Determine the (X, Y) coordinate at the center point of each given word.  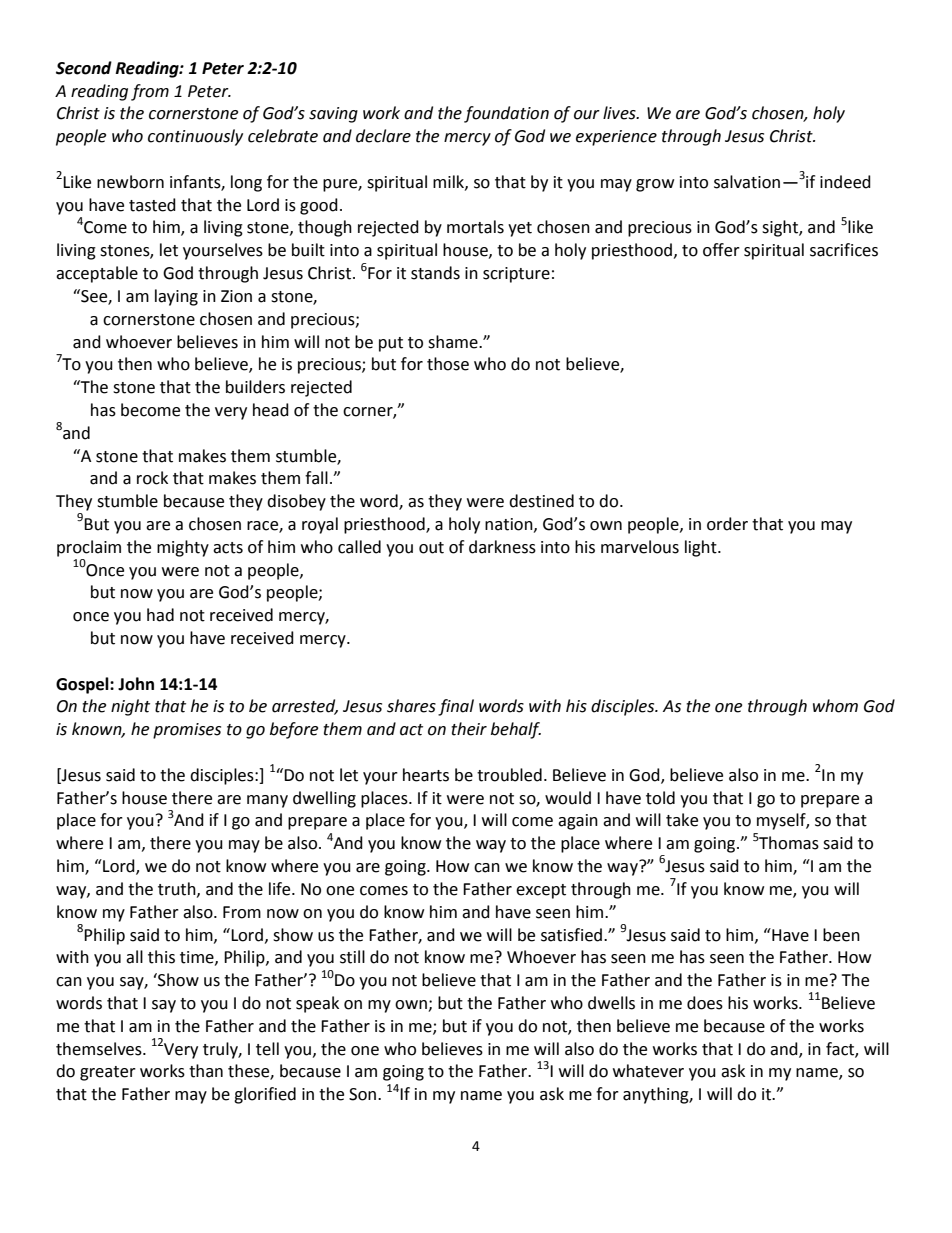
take (682, 820)
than (206, 1071)
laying (176, 297)
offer (721, 250)
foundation (506, 114)
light (702, 548)
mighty (183, 548)
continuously (195, 137)
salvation (747, 182)
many (267, 801)
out (431, 548)
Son (362, 1094)
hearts (426, 775)
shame (454, 342)
